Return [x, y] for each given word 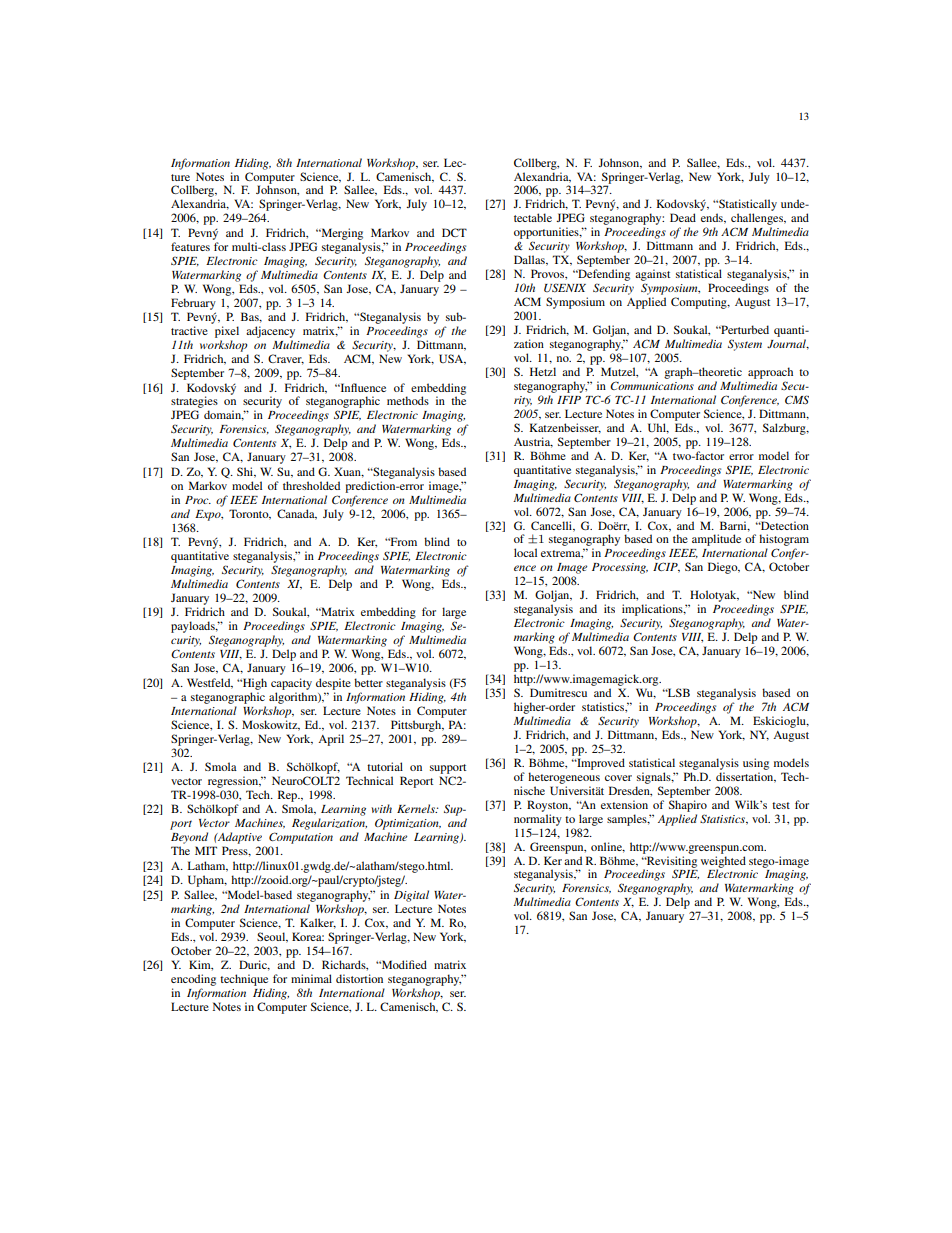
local [525, 552]
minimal [311, 978]
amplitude [716, 540]
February [193, 304]
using [756, 764]
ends [713, 218]
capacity [291, 684]
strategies [194, 403]
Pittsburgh [417, 726]
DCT [454, 232]
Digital [411, 896]
